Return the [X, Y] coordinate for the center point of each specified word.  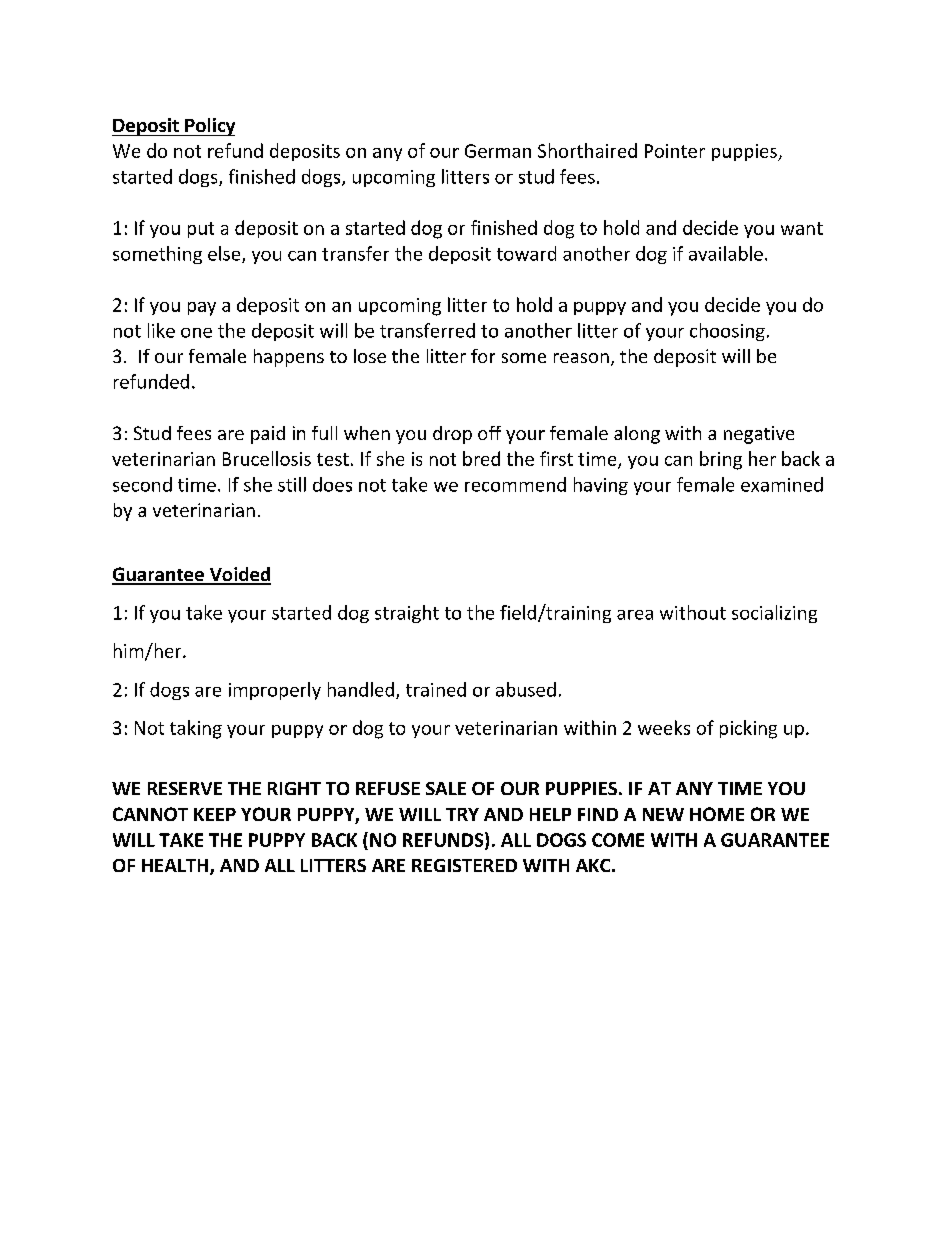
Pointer [675, 151]
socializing [774, 614]
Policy [209, 127]
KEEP [215, 814]
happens [289, 358]
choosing [727, 332]
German [498, 151]
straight [407, 614]
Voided [239, 575]
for [483, 356]
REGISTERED [464, 865]
